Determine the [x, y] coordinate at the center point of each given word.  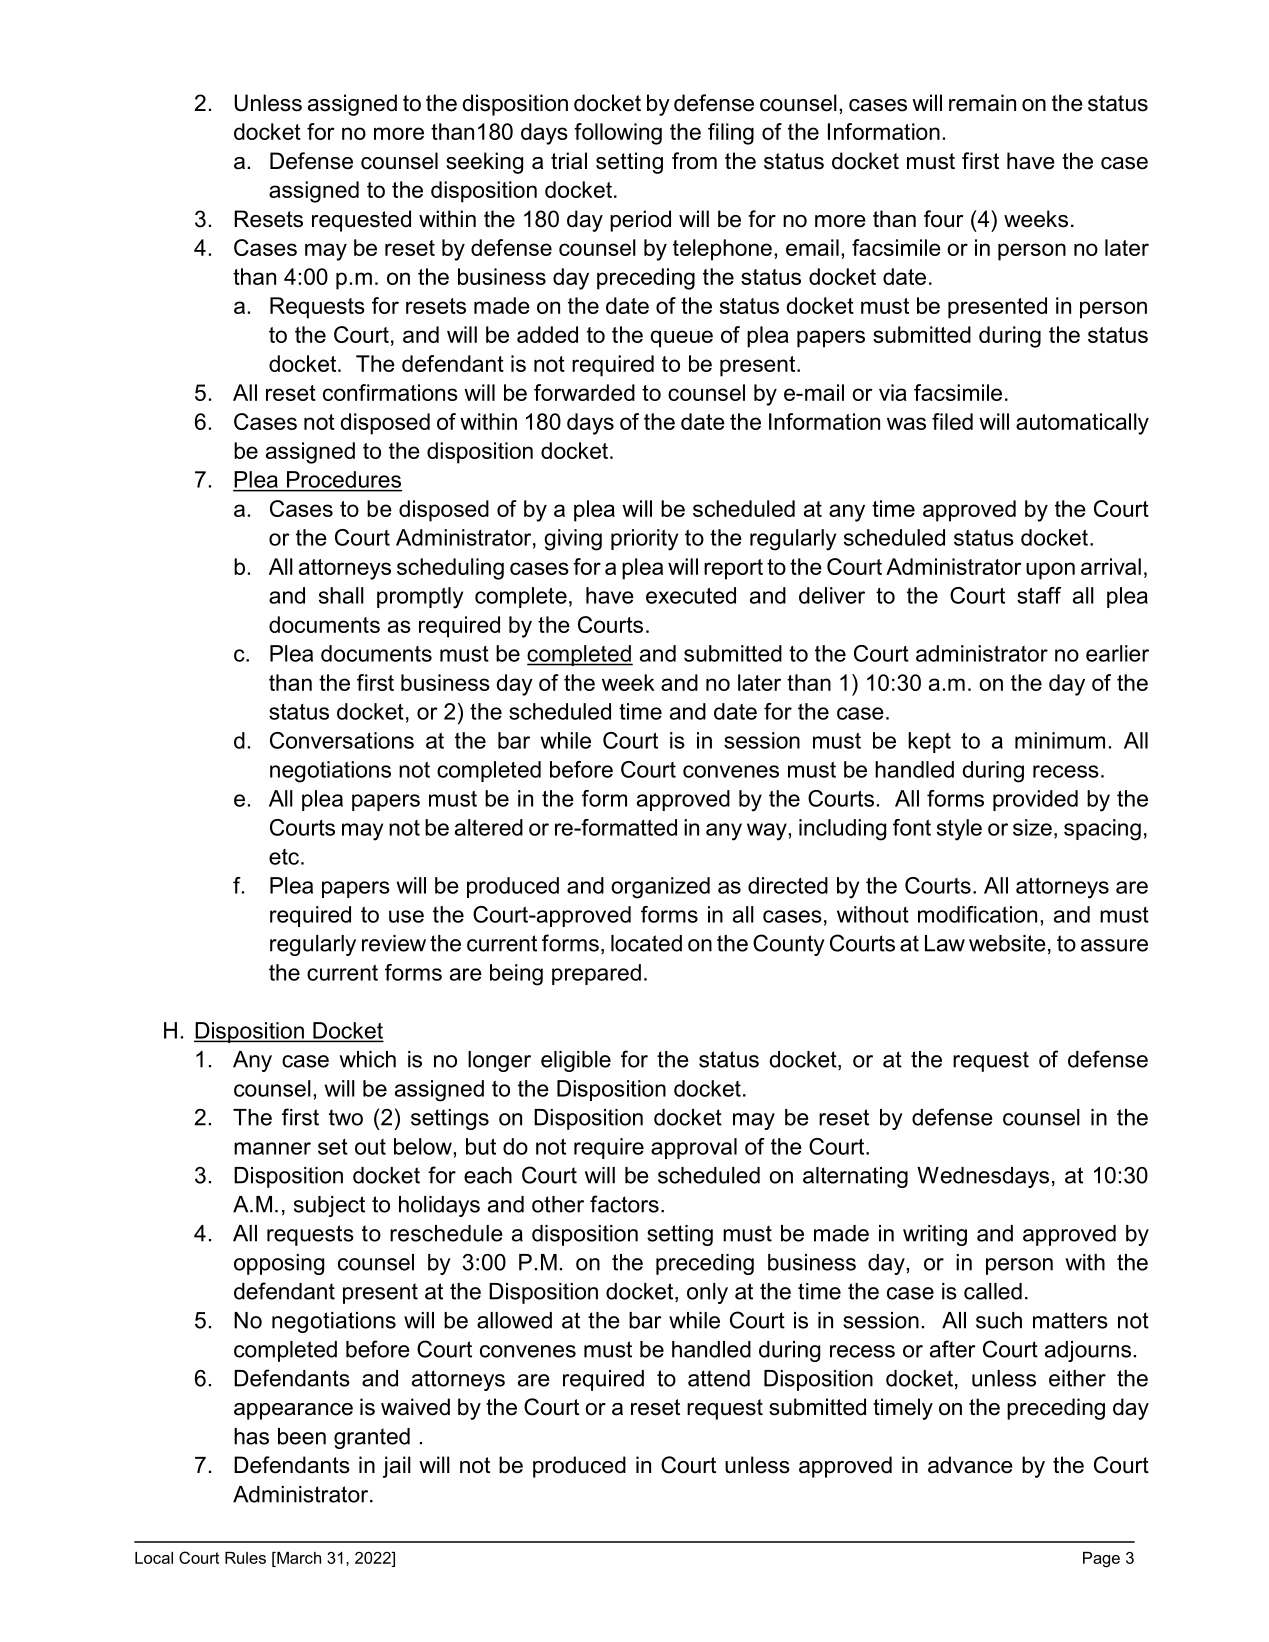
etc [284, 857]
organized [660, 888]
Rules [245, 1558]
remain [982, 103]
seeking [484, 163]
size [1032, 827]
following [618, 134]
